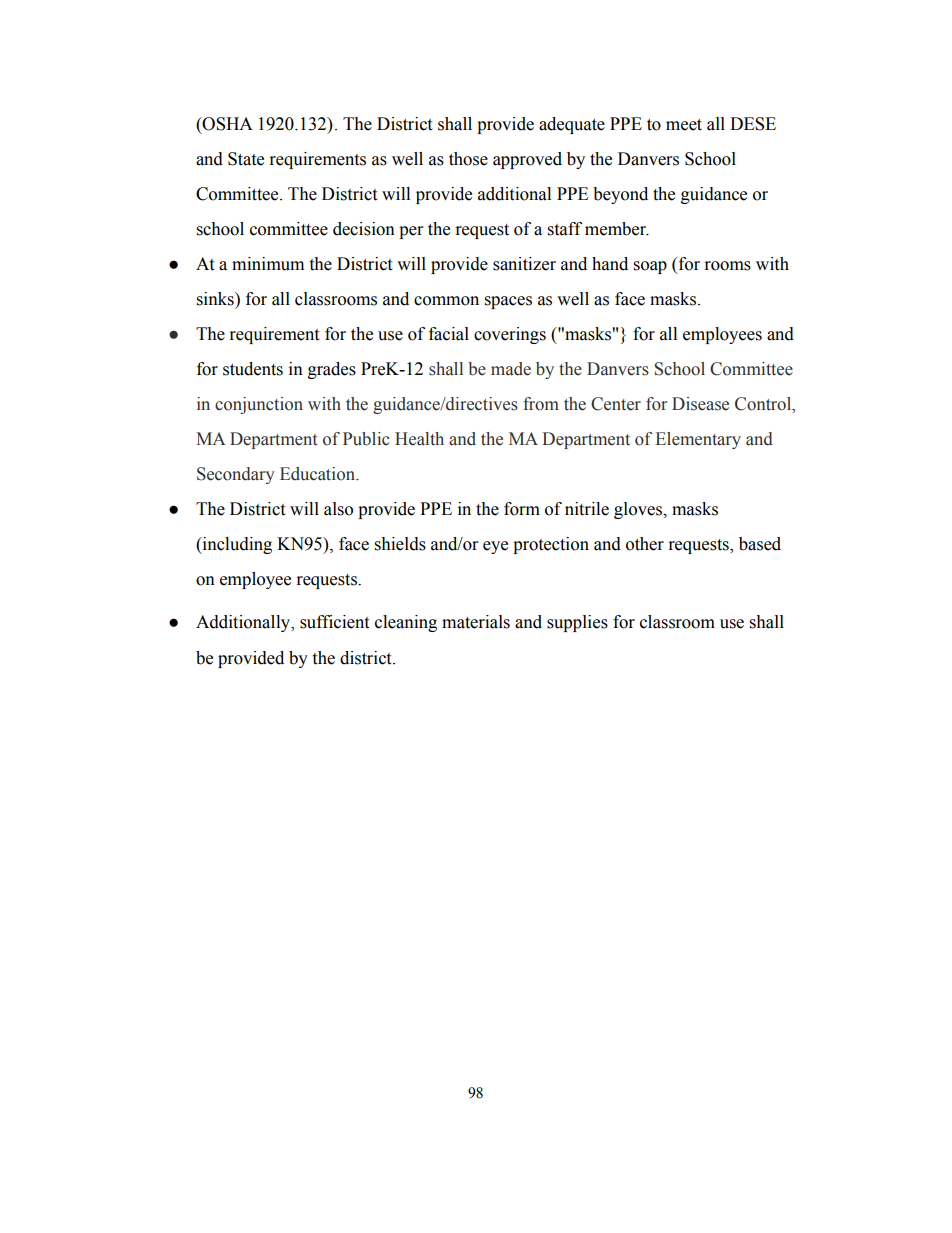  I want to click on materials, so click(476, 622).
